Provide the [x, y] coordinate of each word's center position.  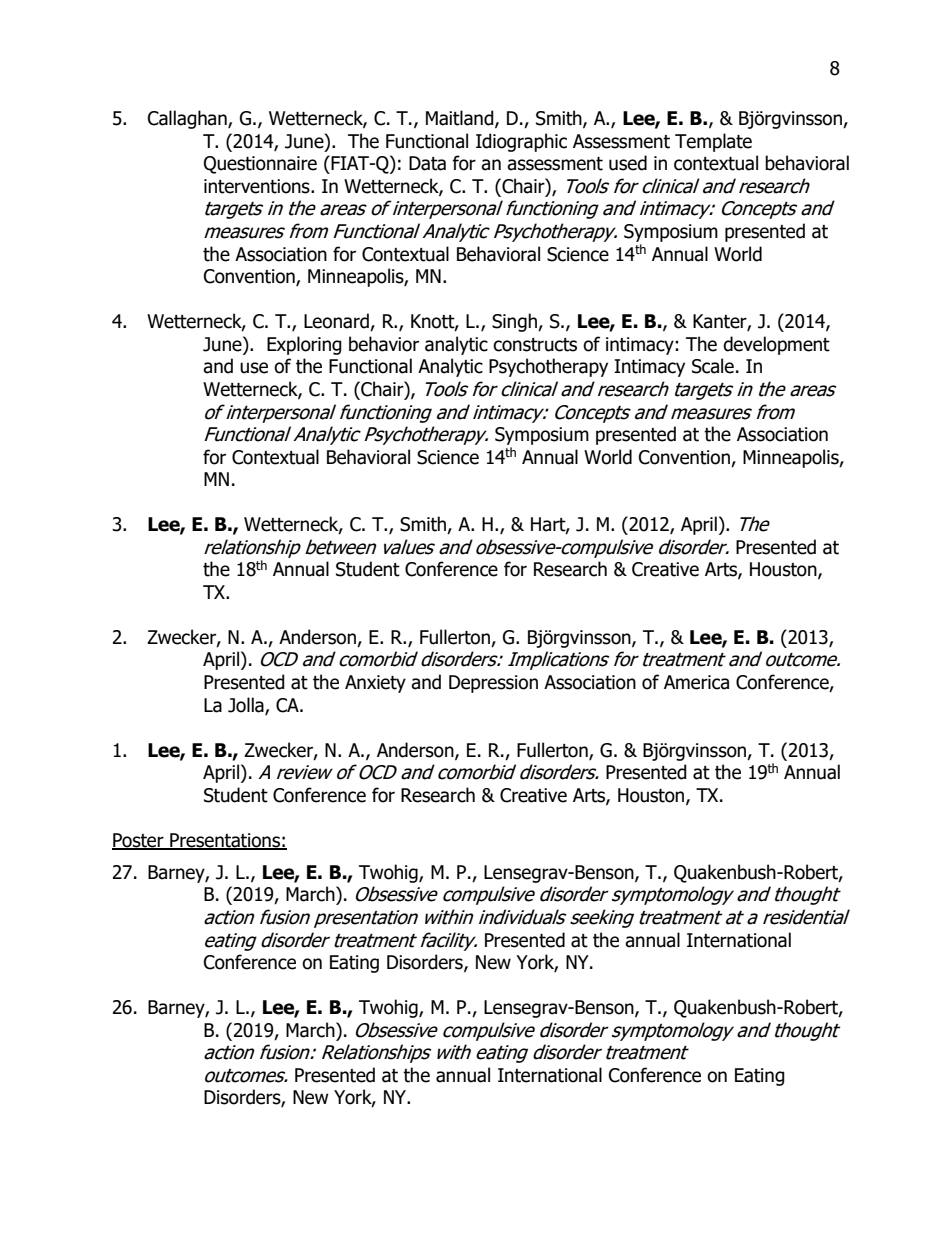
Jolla [247, 705]
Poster [139, 841]
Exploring [304, 345]
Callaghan [188, 119]
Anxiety [375, 684]
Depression [493, 684]
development [776, 345]
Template [713, 142]
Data [427, 163]
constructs [535, 345]
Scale [713, 366]
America [696, 682]
